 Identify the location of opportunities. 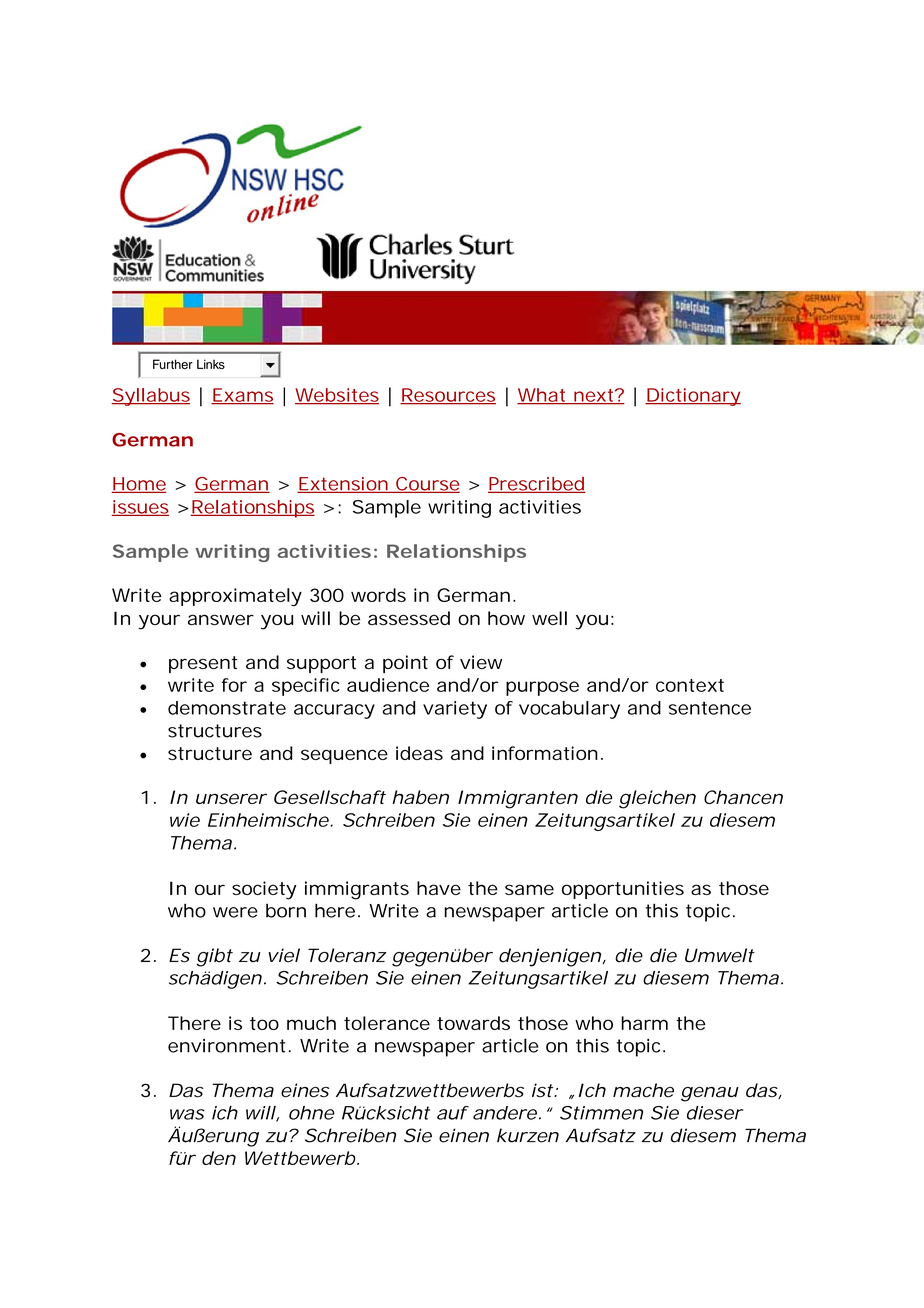
(623, 890).
